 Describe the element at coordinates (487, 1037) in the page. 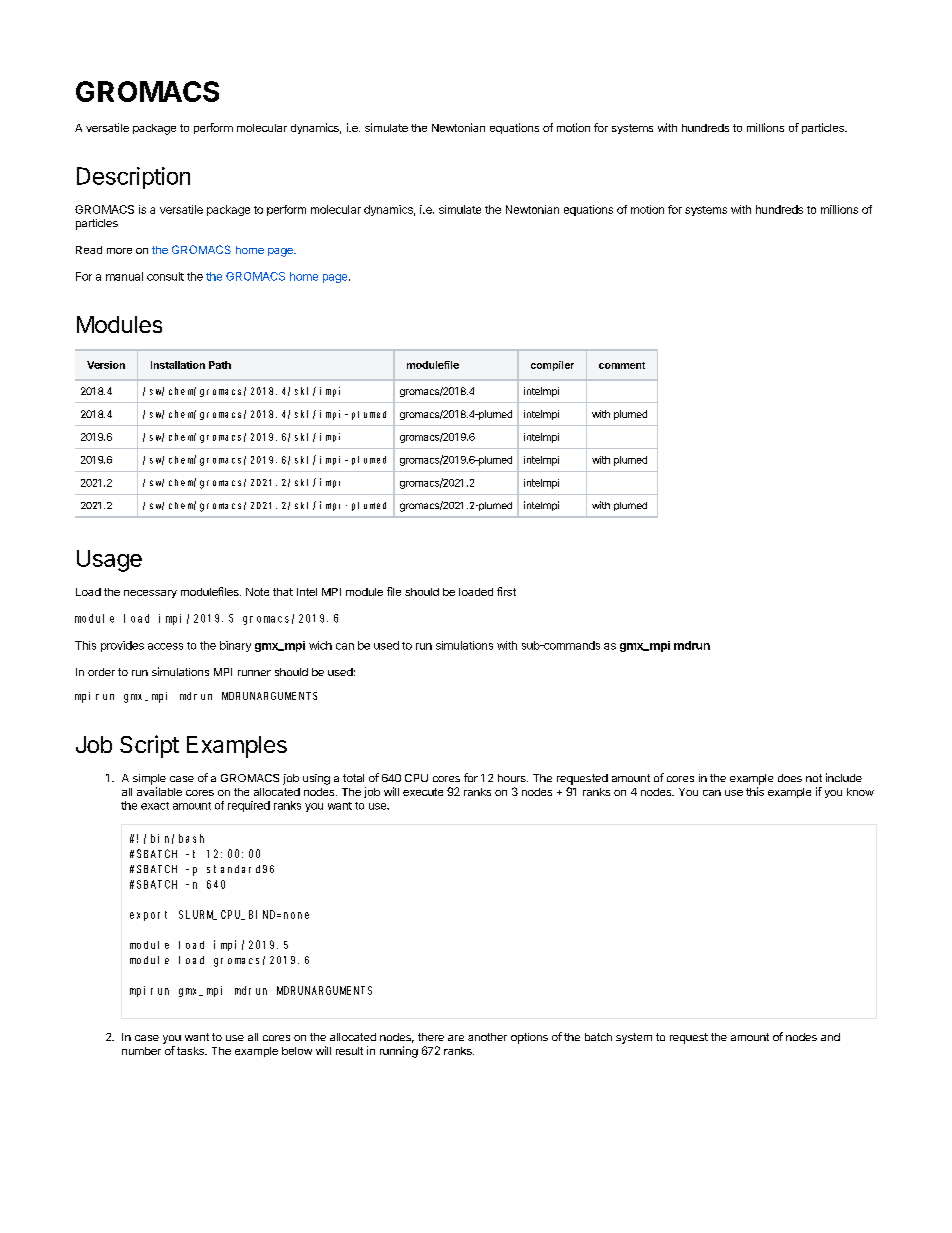

I see `another` at that location.
